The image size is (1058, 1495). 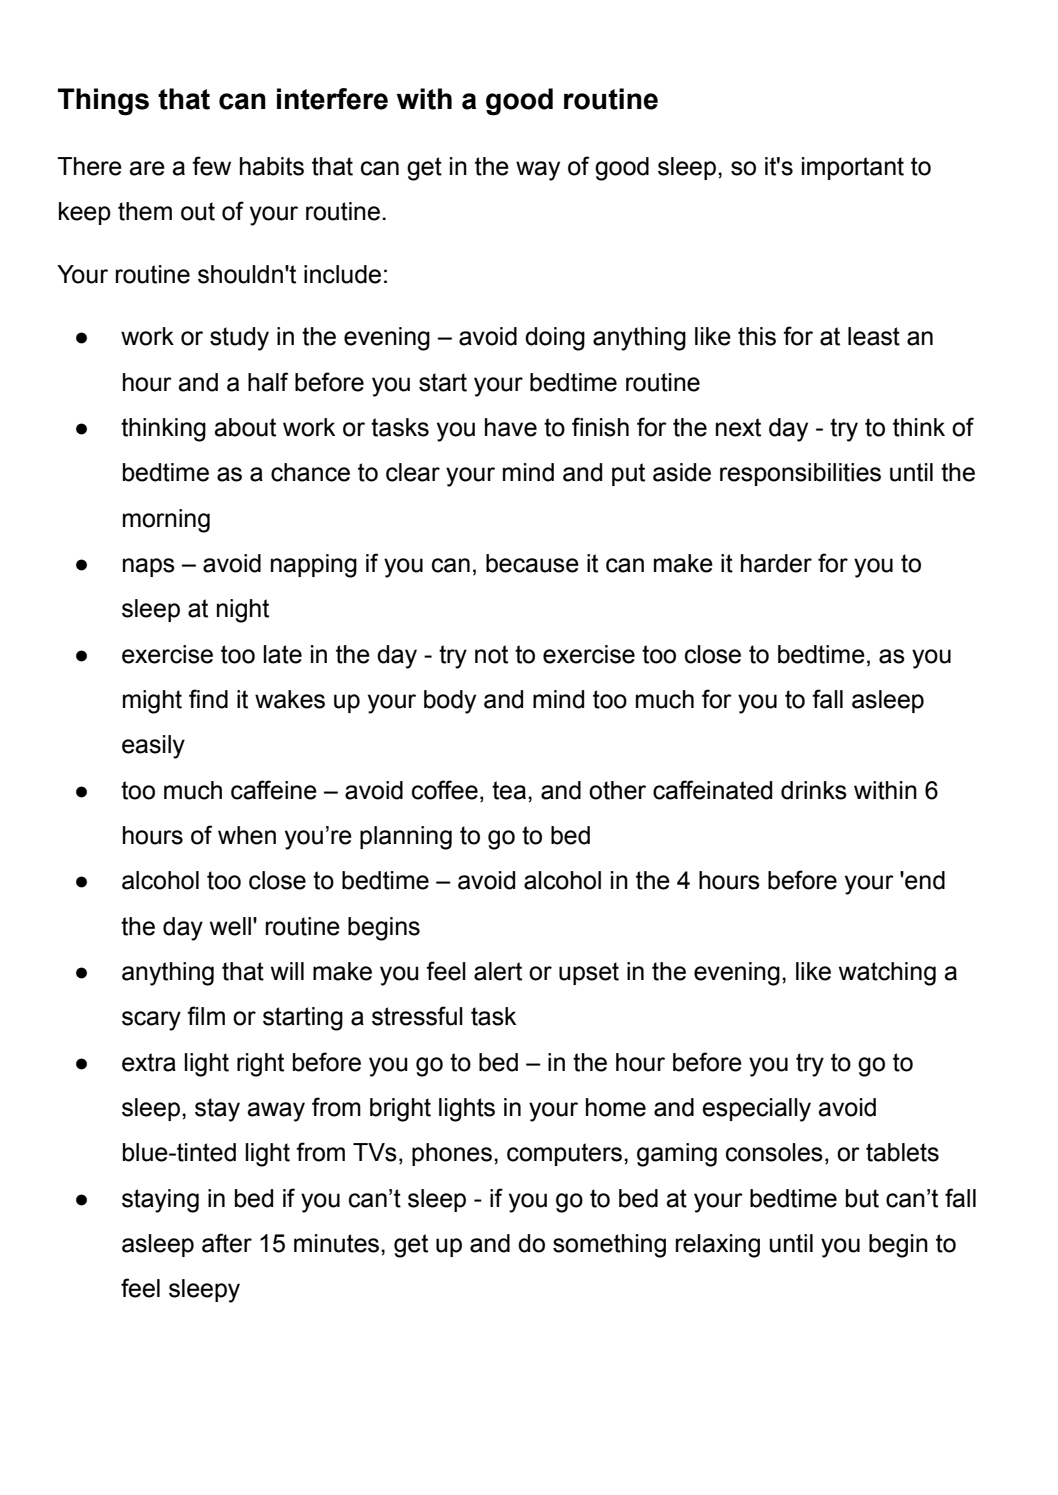 What do you see at coordinates (738, 427) in the screenshot?
I see `next` at bounding box center [738, 427].
